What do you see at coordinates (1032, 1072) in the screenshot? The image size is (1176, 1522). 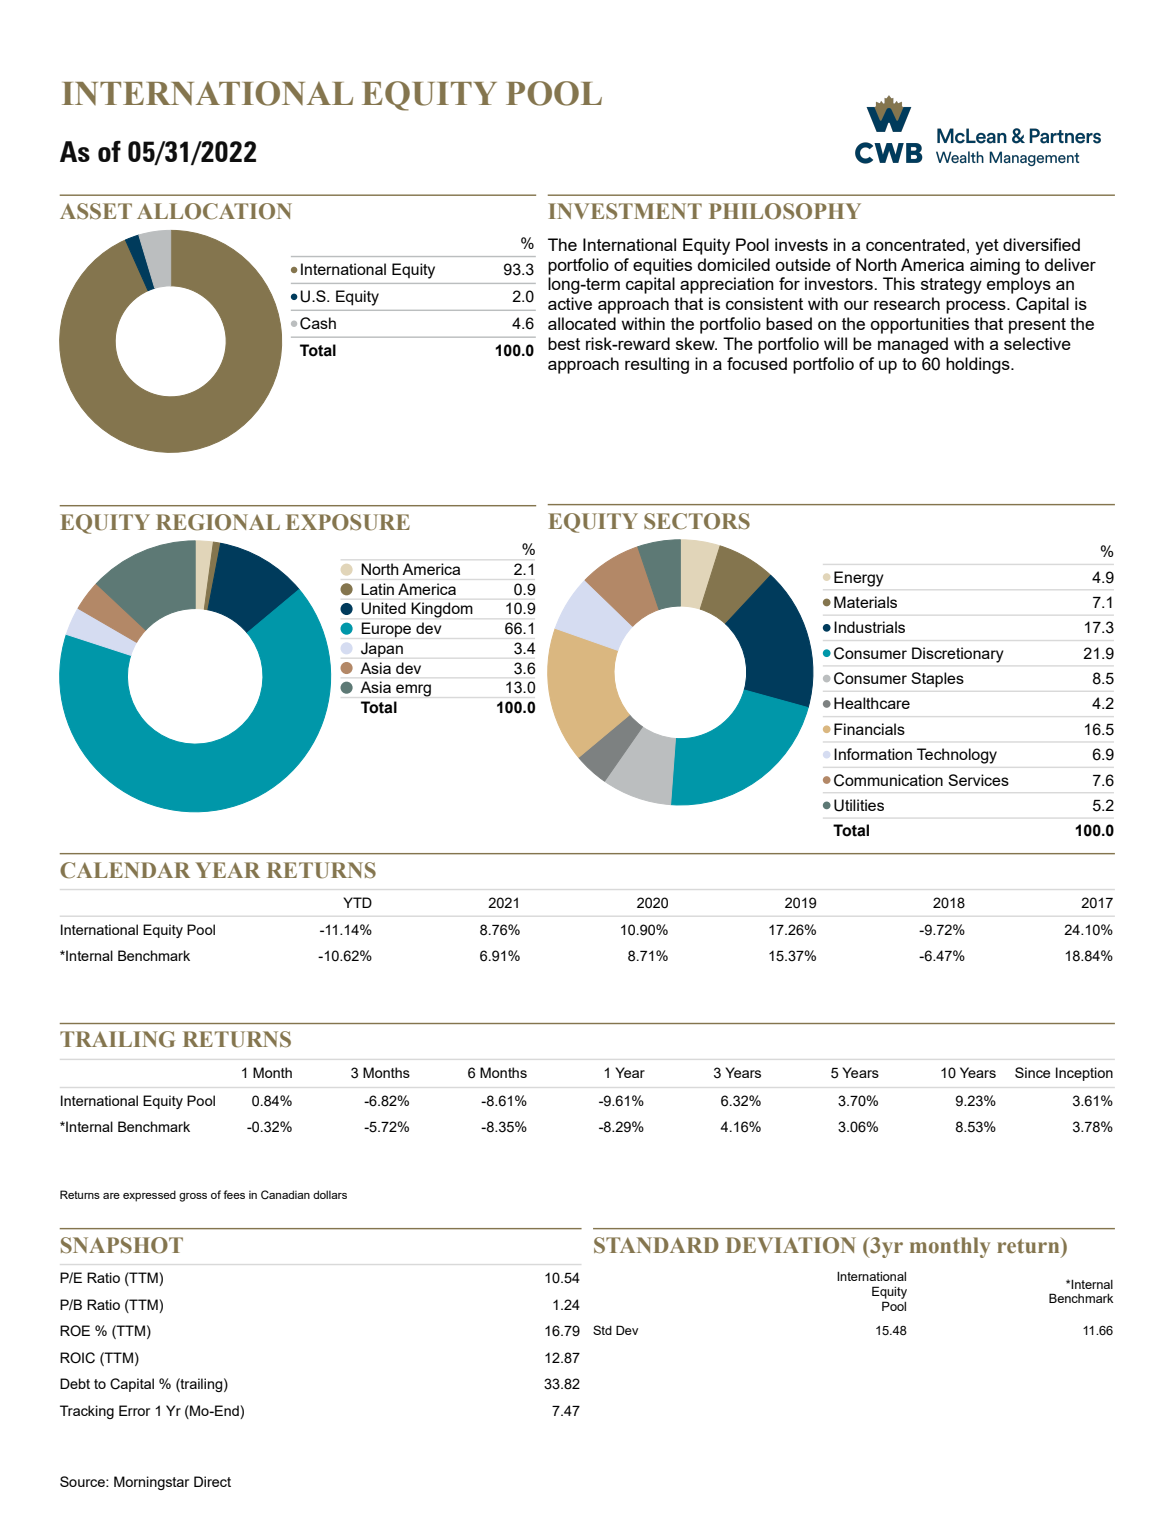 I see `Since` at bounding box center [1032, 1072].
